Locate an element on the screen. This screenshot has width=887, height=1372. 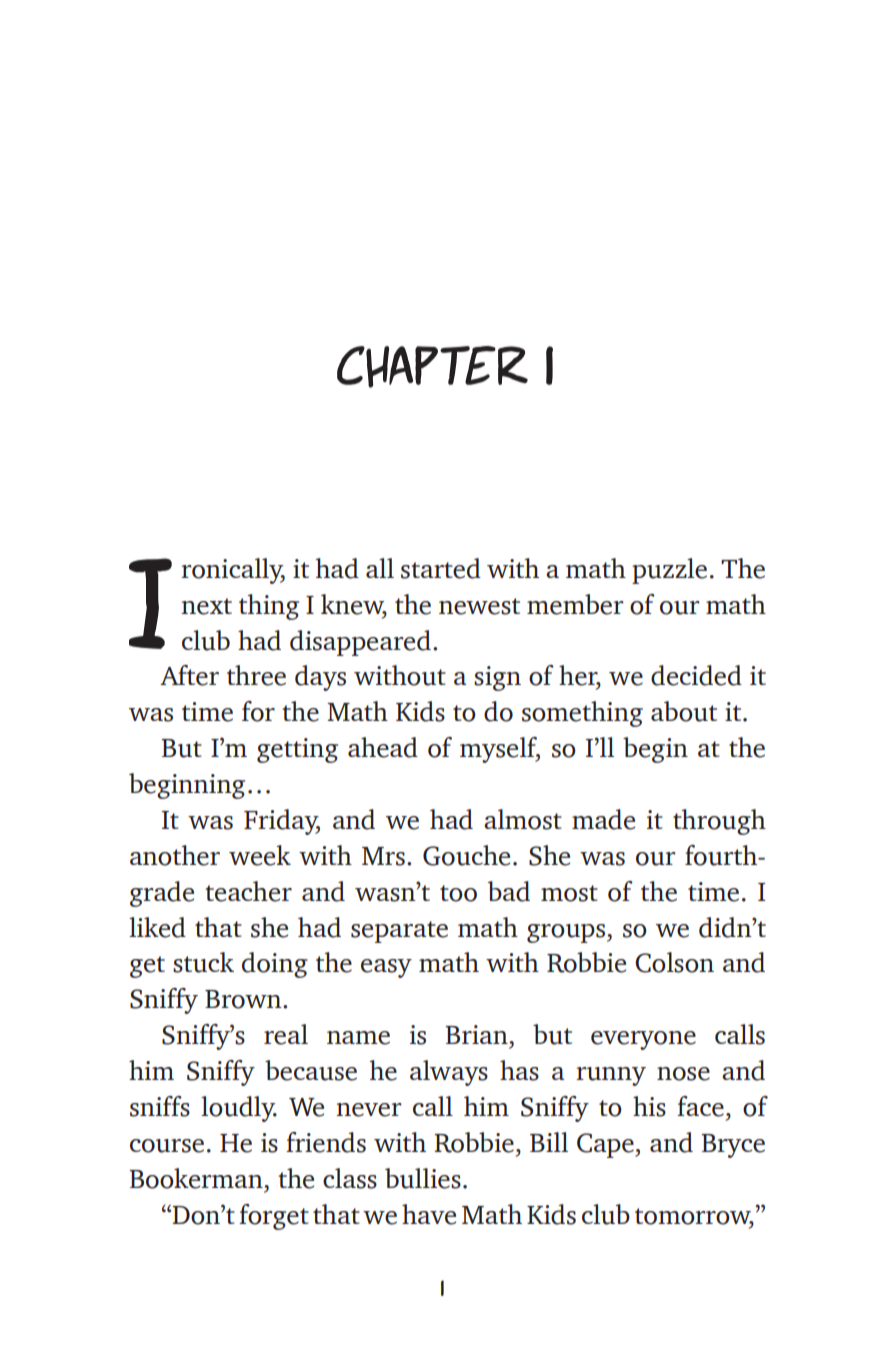
decided is located at coordinates (696, 675).
